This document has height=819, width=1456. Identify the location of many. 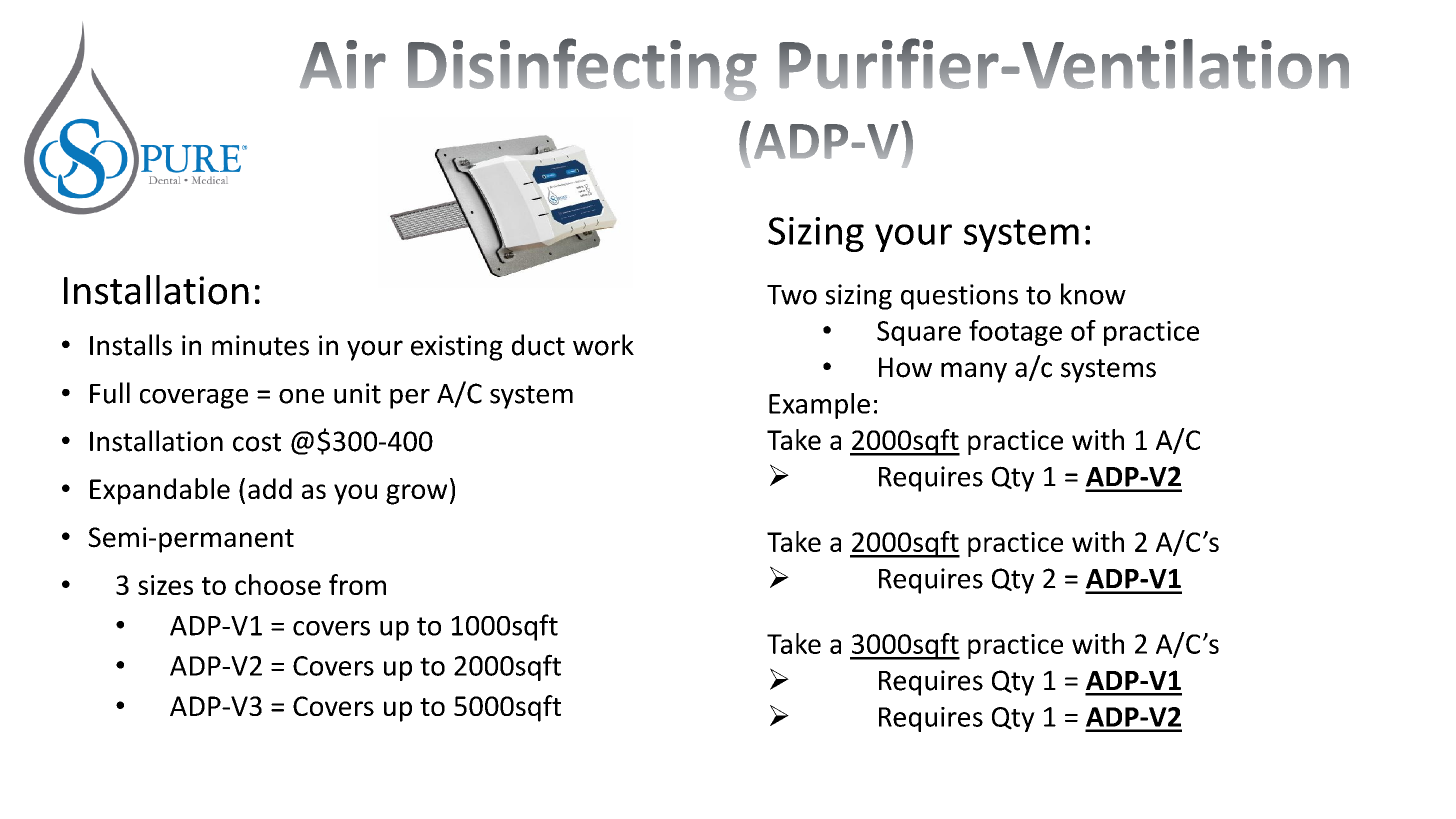
(974, 372).
